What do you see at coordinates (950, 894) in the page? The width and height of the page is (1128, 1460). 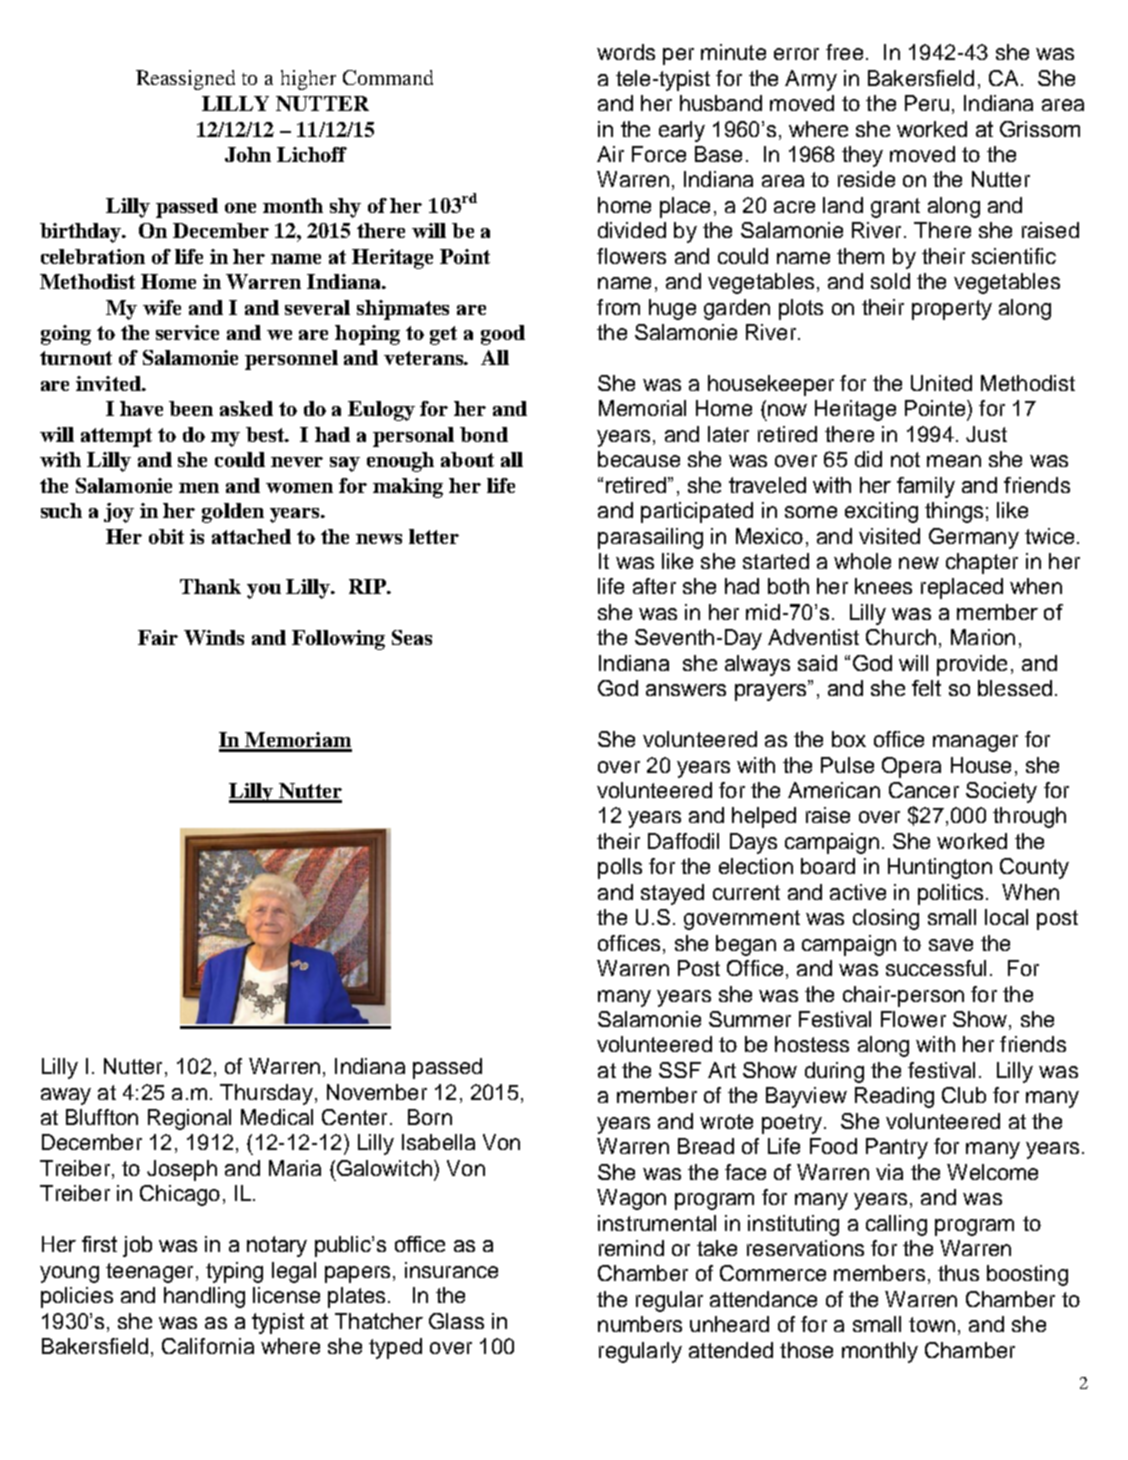 I see `politics` at bounding box center [950, 894].
